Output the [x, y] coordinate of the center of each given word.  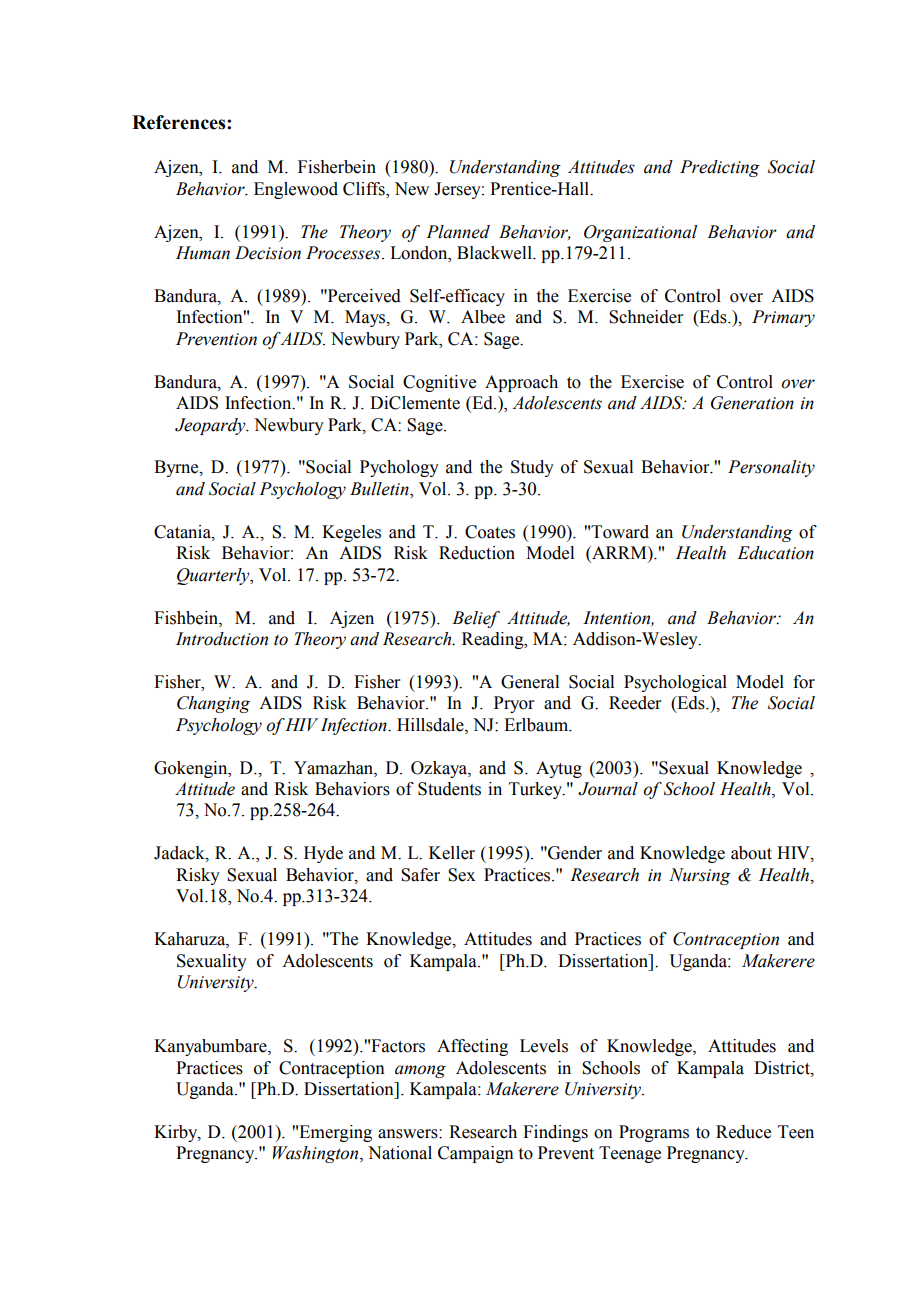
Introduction [222, 639]
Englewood [296, 190]
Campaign [476, 1154]
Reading [494, 640]
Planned [458, 232]
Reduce [743, 1132]
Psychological [675, 683]
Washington [317, 1154]
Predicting [720, 168]
